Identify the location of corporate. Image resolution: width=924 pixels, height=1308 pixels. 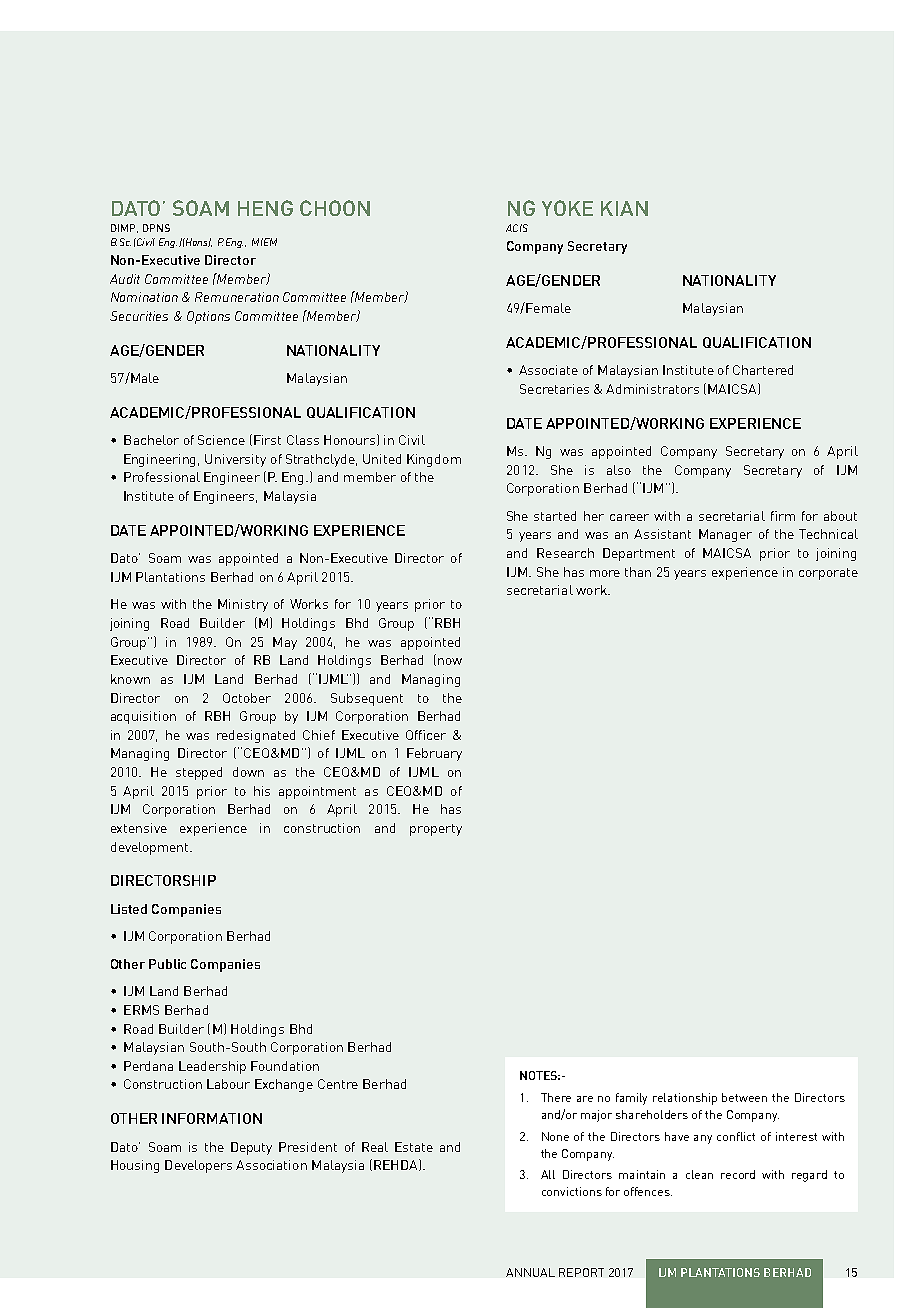
(828, 574).
